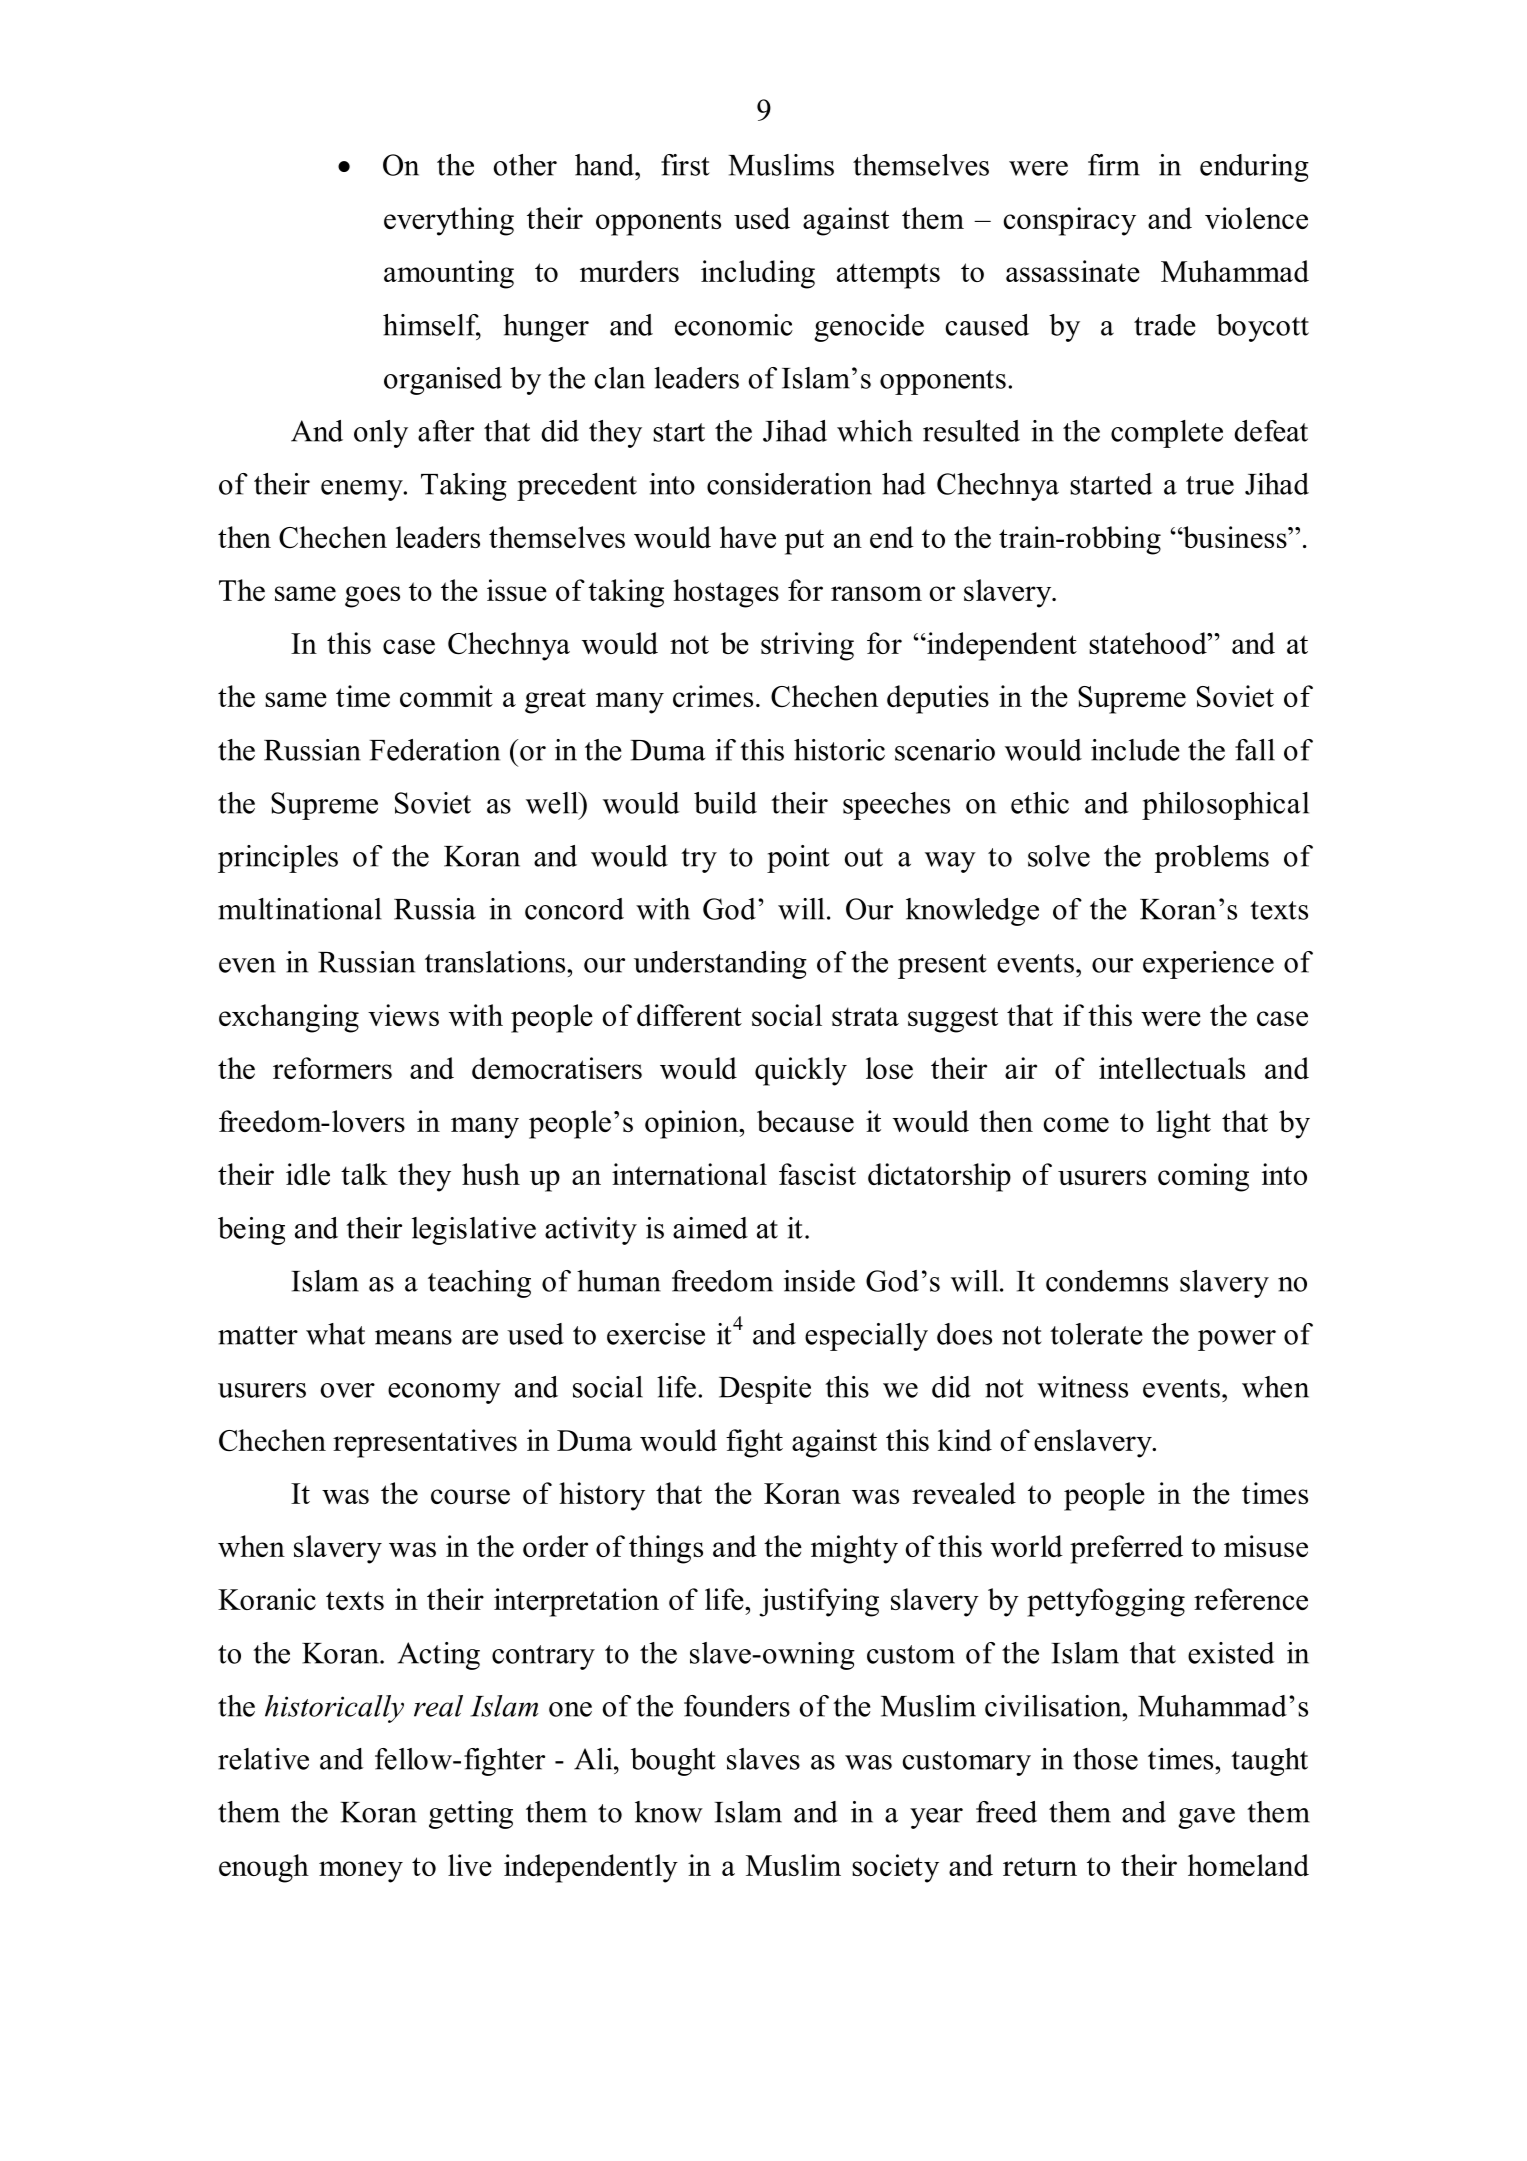 The width and height of the image is (1527, 2161). I want to click on course, so click(470, 1496).
